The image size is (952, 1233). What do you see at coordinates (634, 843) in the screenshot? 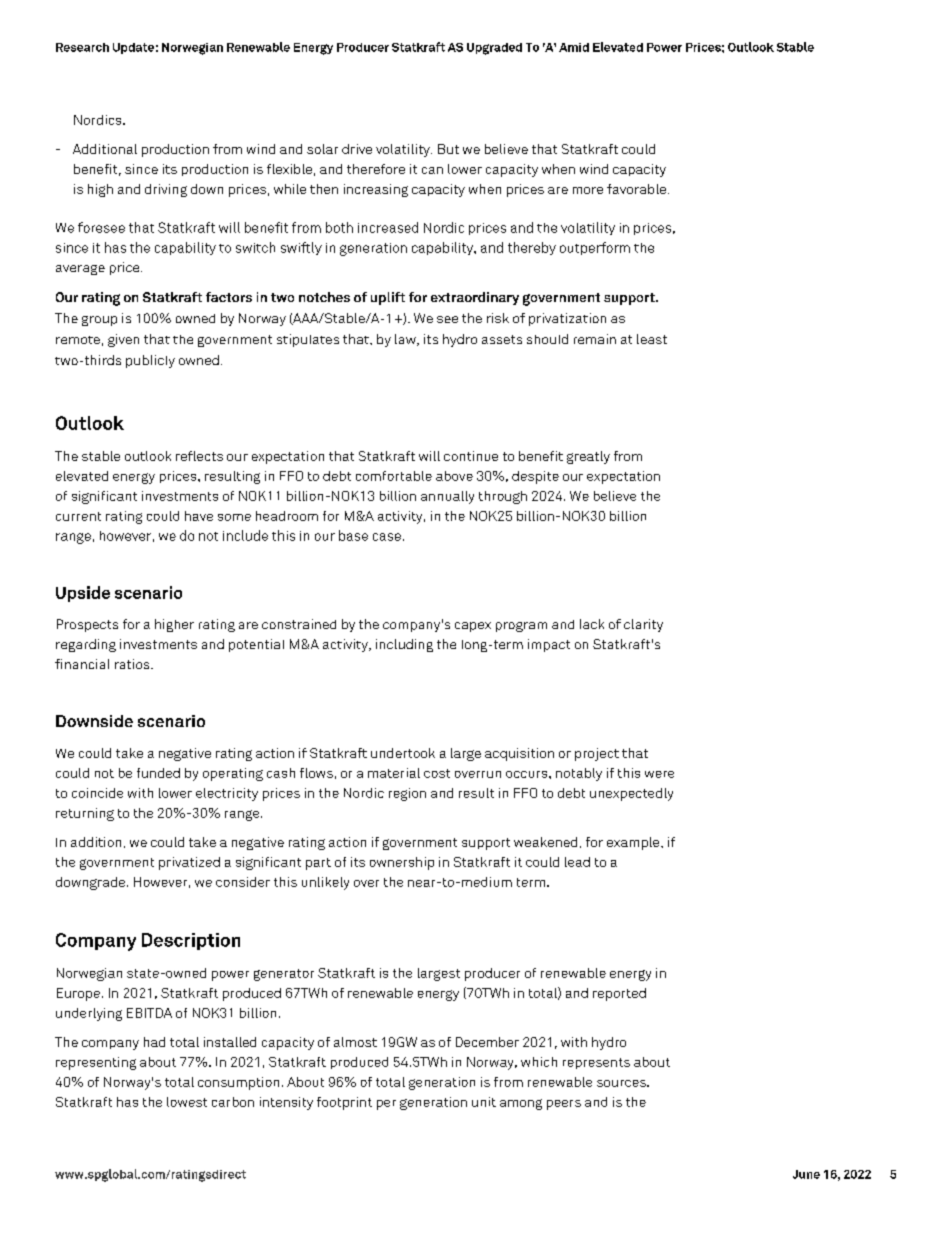
I see `example` at bounding box center [634, 843].
